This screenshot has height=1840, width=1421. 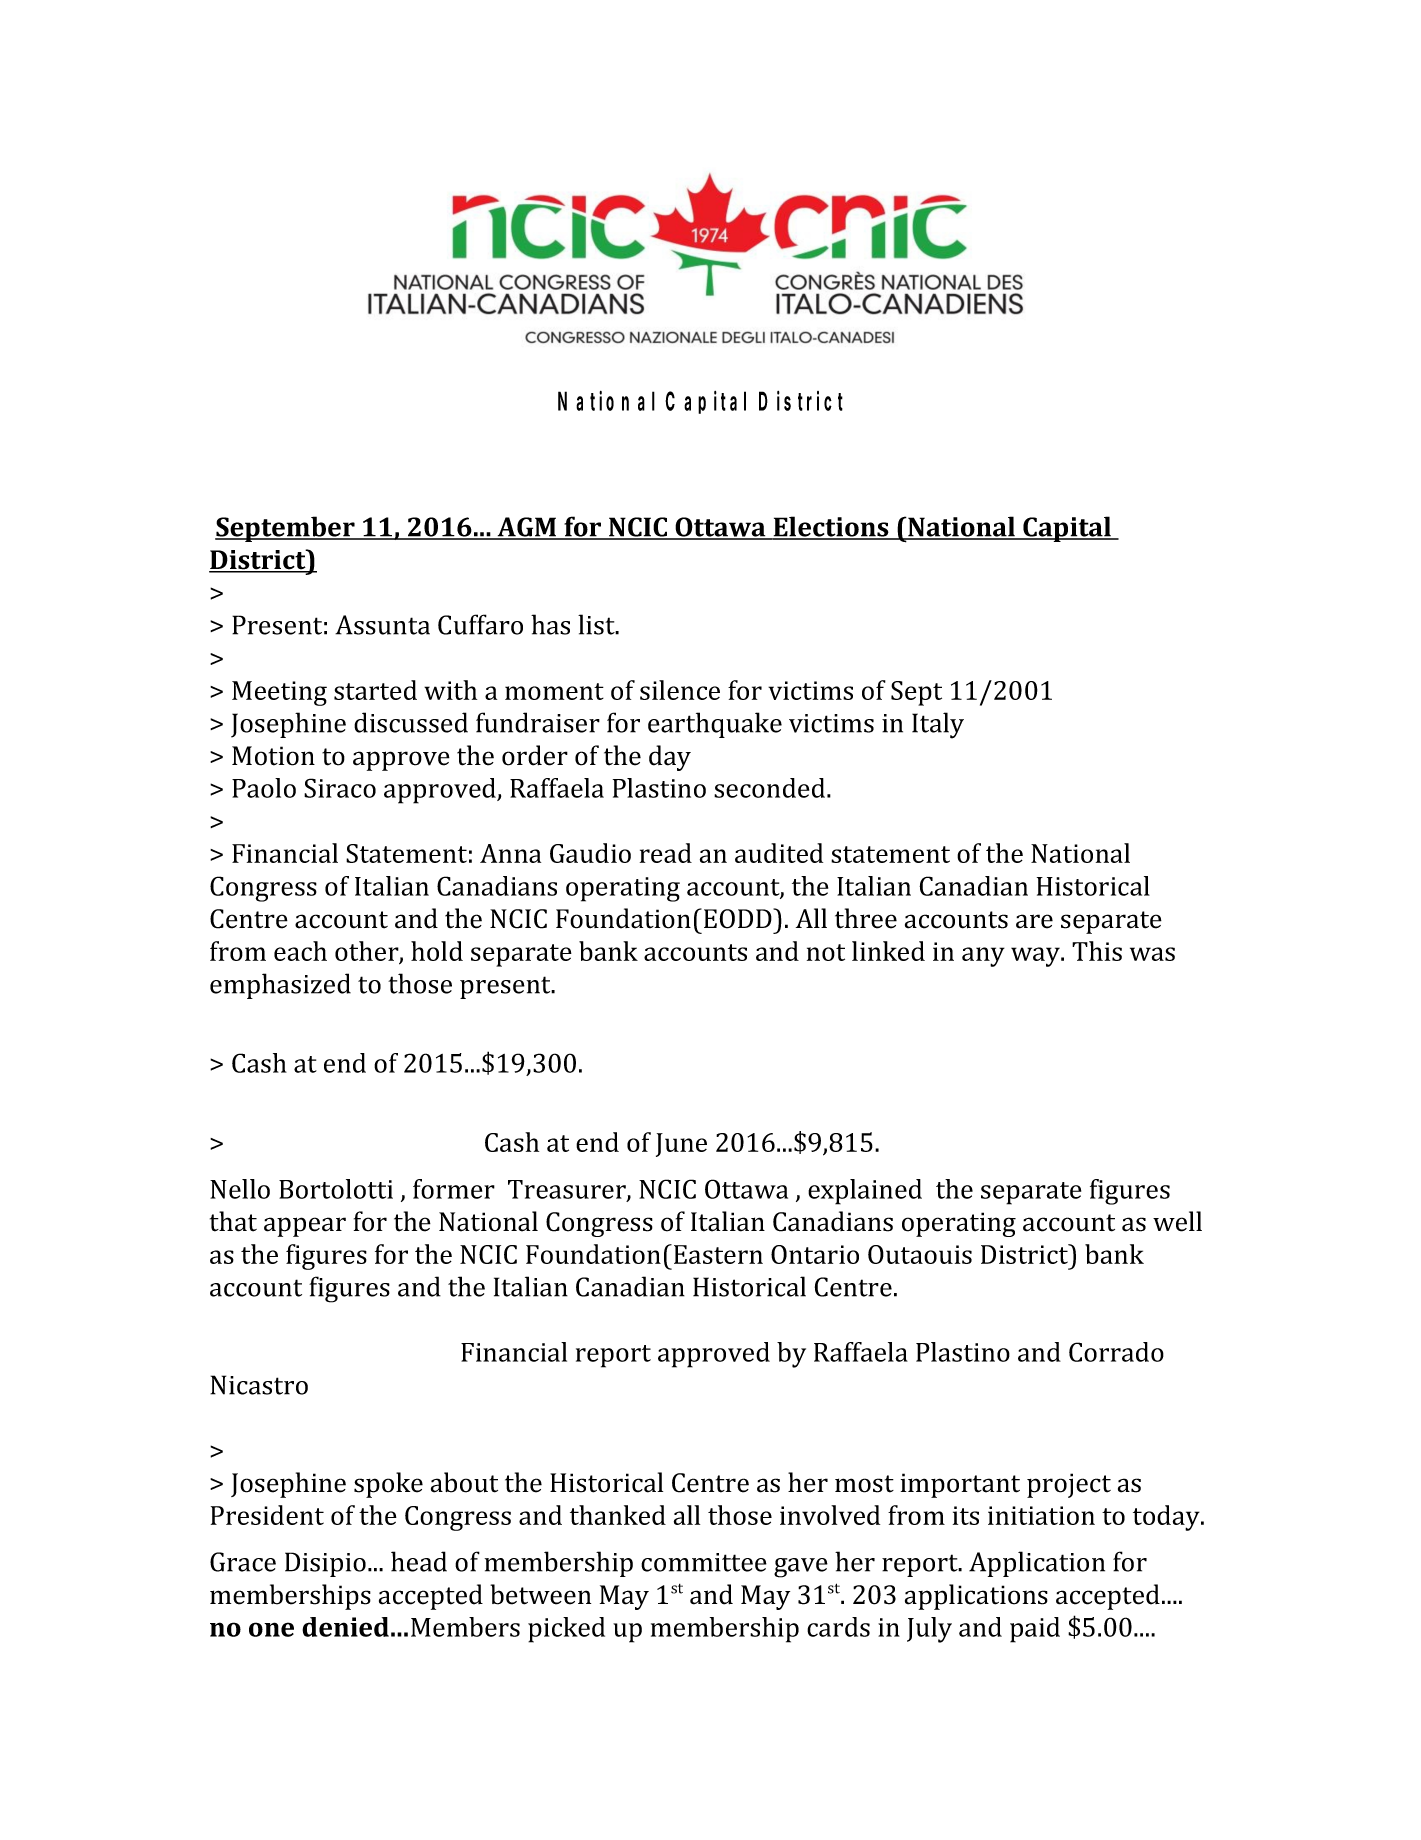 What do you see at coordinates (1067, 529) in the screenshot?
I see `Capital` at bounding box center [1067, 529].
